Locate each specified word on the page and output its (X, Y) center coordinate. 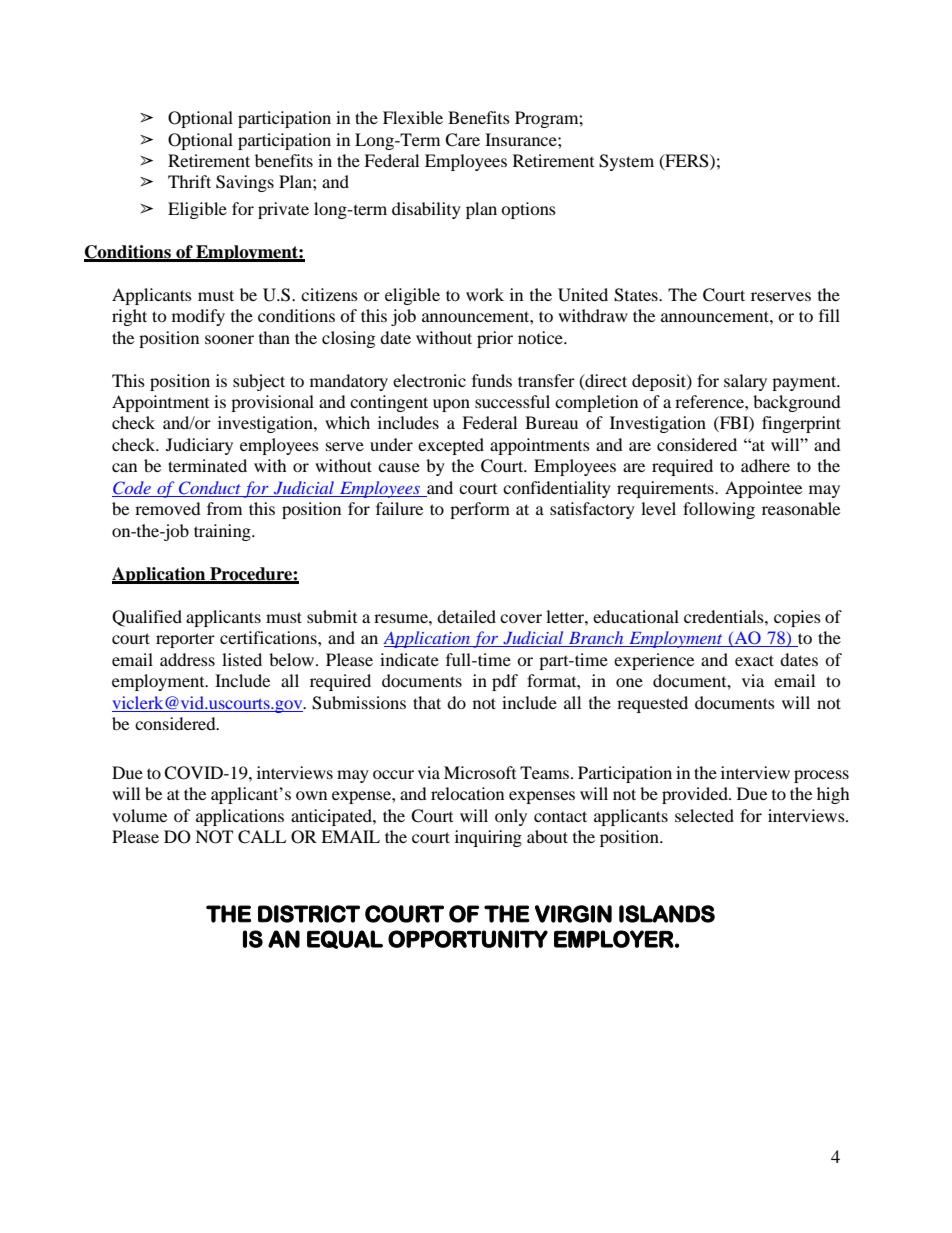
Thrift (189, 181)
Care (462, 140)
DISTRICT (309, 914)
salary (745, 382)
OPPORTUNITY (468, 939)
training (223, 532)
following (719, 510)
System (626, 162)
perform (480, 510)
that (427, 702)
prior (495, 339)
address (187, 659)
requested (652, 704)
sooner (229, 339)
